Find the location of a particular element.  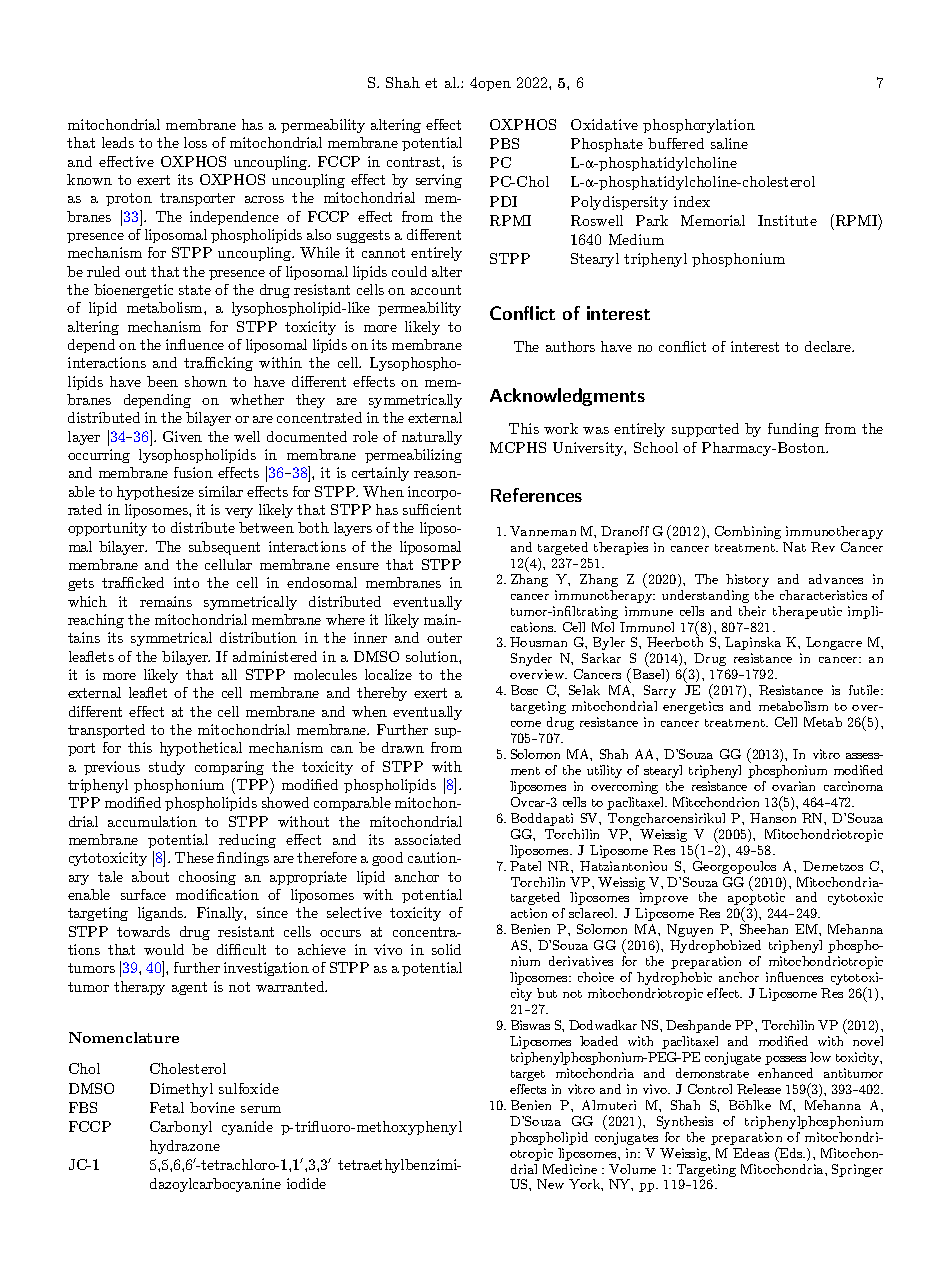

PBS is located at coordinates (504, 143).
